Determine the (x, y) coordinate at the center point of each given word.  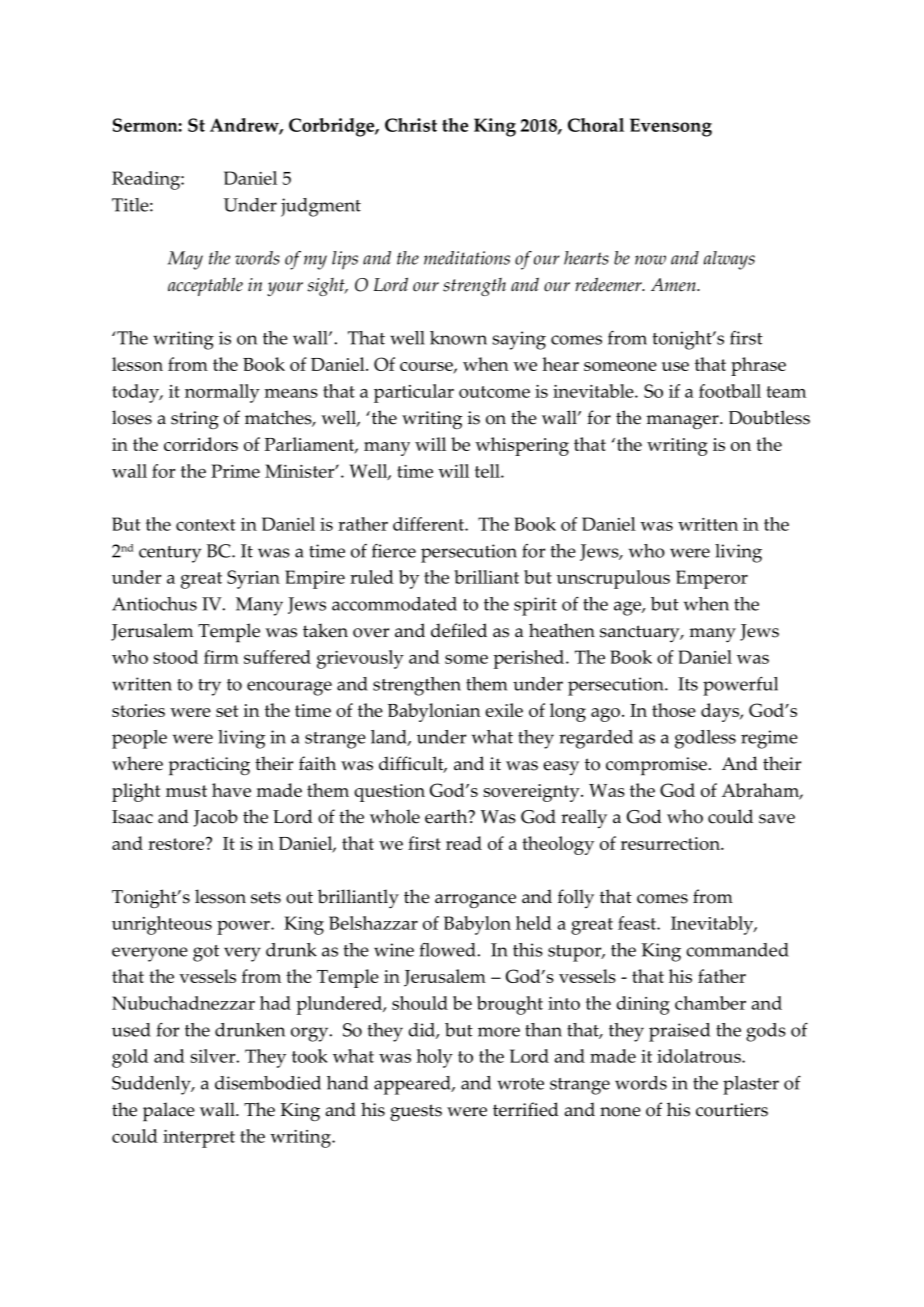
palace (169, 1112)
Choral (596, 125)
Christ (411, 125)
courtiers (732, 1110)
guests (416, 1113)
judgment (321, 207)
